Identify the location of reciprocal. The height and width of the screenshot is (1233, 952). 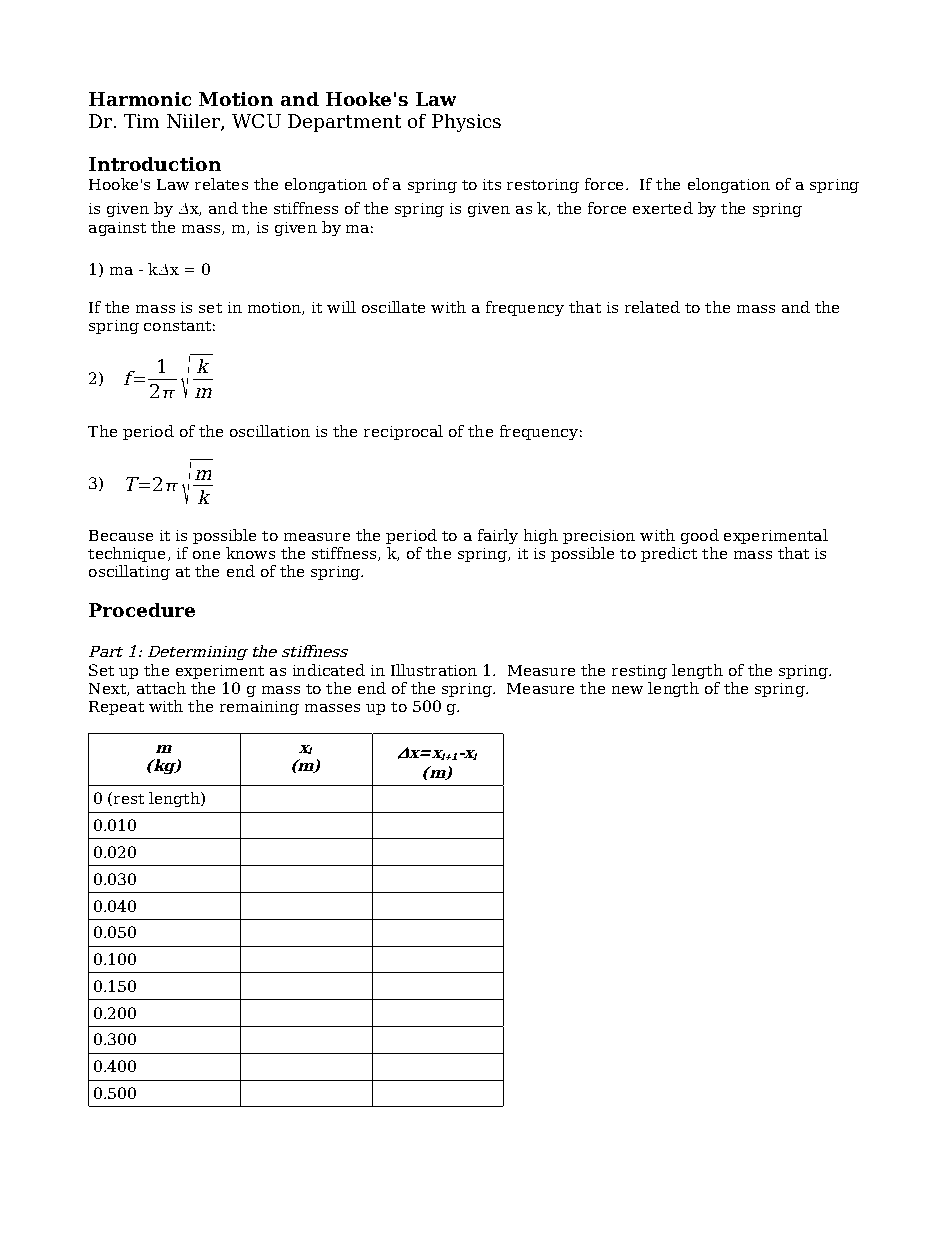
(403, 432).
